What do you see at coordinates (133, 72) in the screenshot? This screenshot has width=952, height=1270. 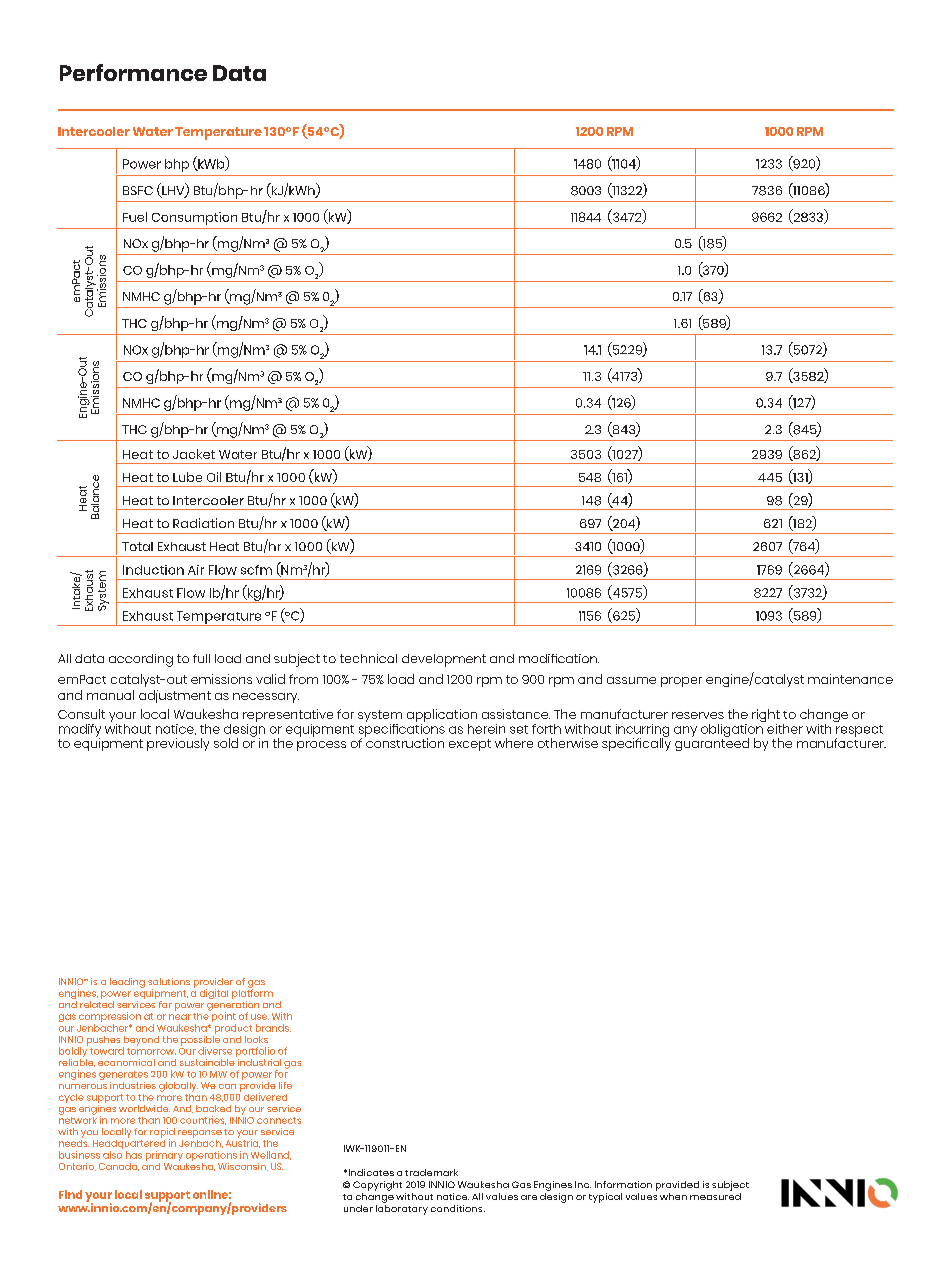 I see `Performance` at bounding box center [133, 72].
